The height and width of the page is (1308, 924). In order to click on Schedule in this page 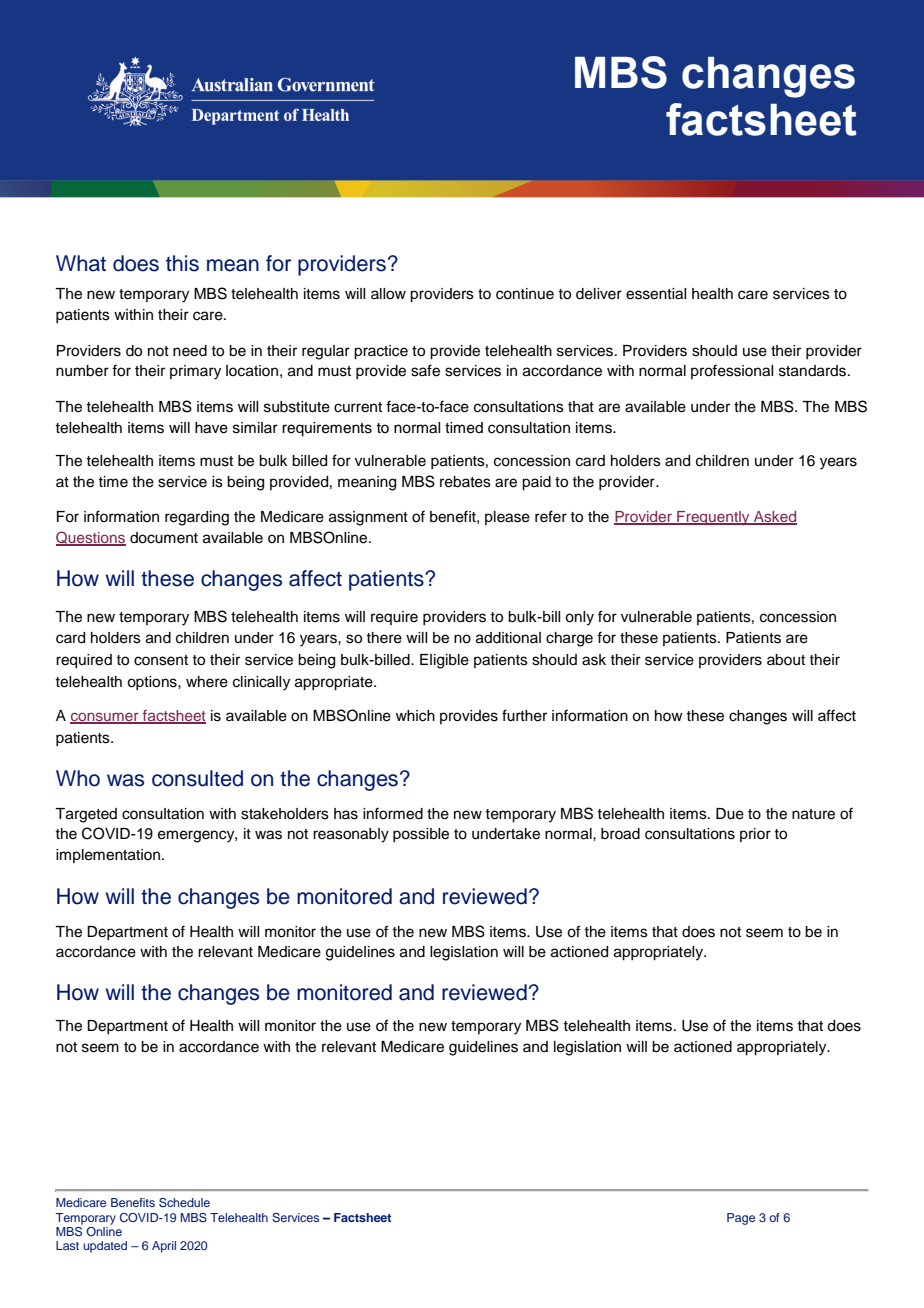, I will do `click(184, 1202)`.
